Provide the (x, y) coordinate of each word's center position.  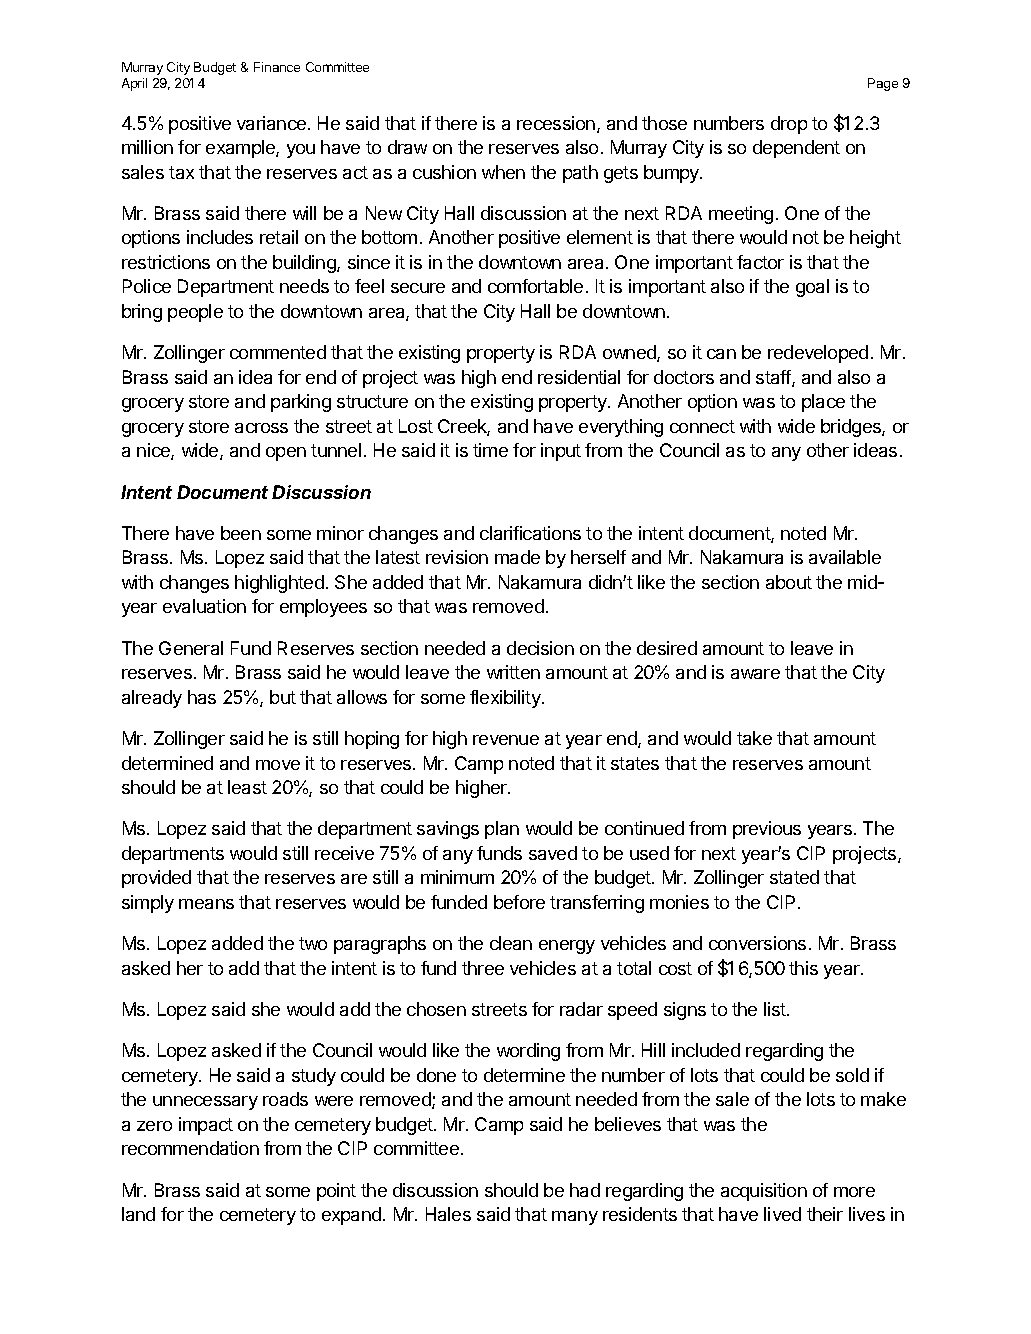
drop (789, 125)
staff (774, 378)
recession (556, 123)
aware (755, 674)
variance (271, 123)
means (206, 904)
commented (278, 352)
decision (540, 648)
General (191, 648)
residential (579, 377)
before (519, 902)
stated (794, 877)
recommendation (190, 1148)
